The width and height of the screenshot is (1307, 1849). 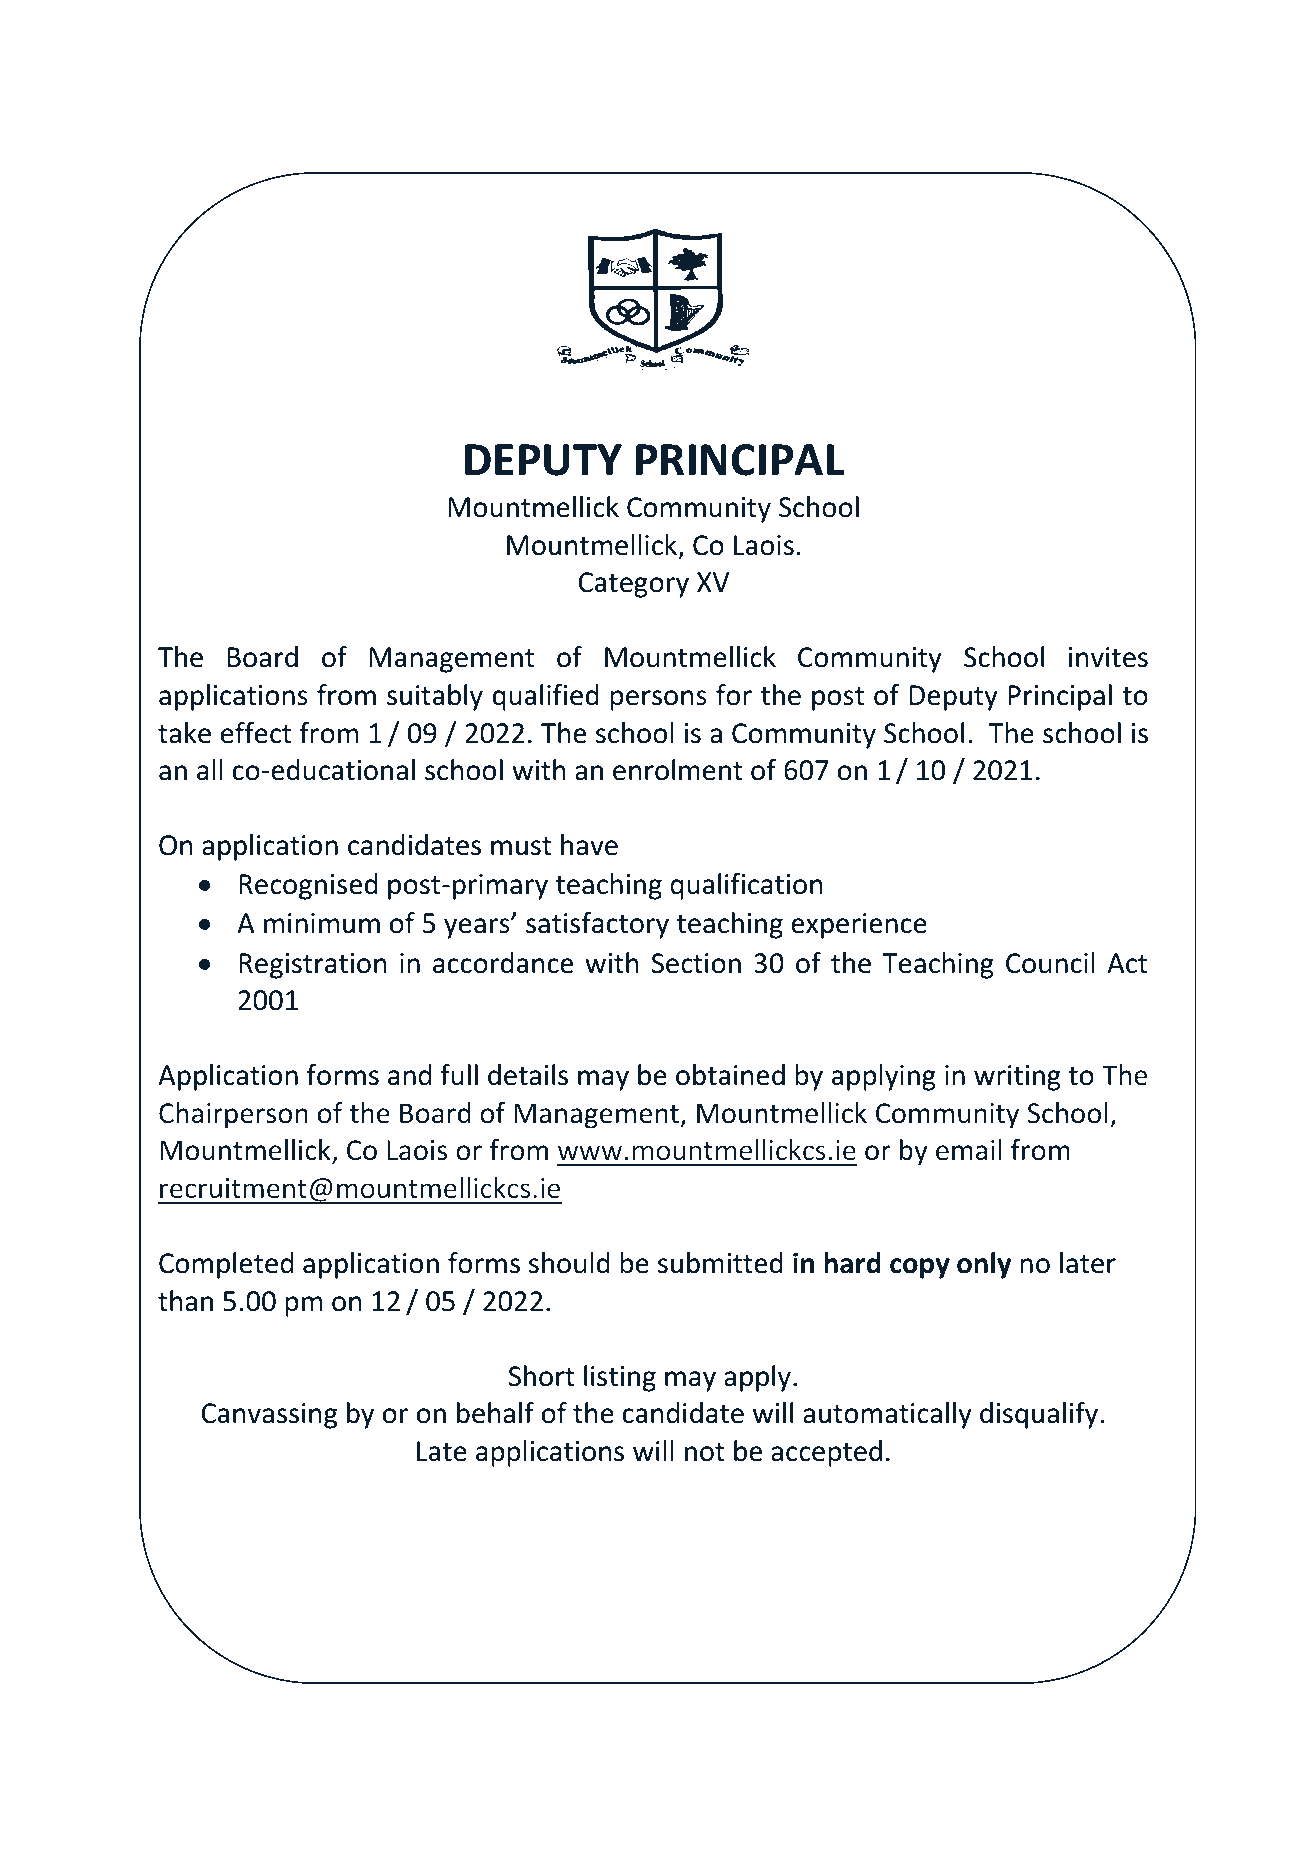 What do you see at coordinates (1040, 1415) in the screenshot?
I see `disqualify` at bounding box center [1040, 1415].
